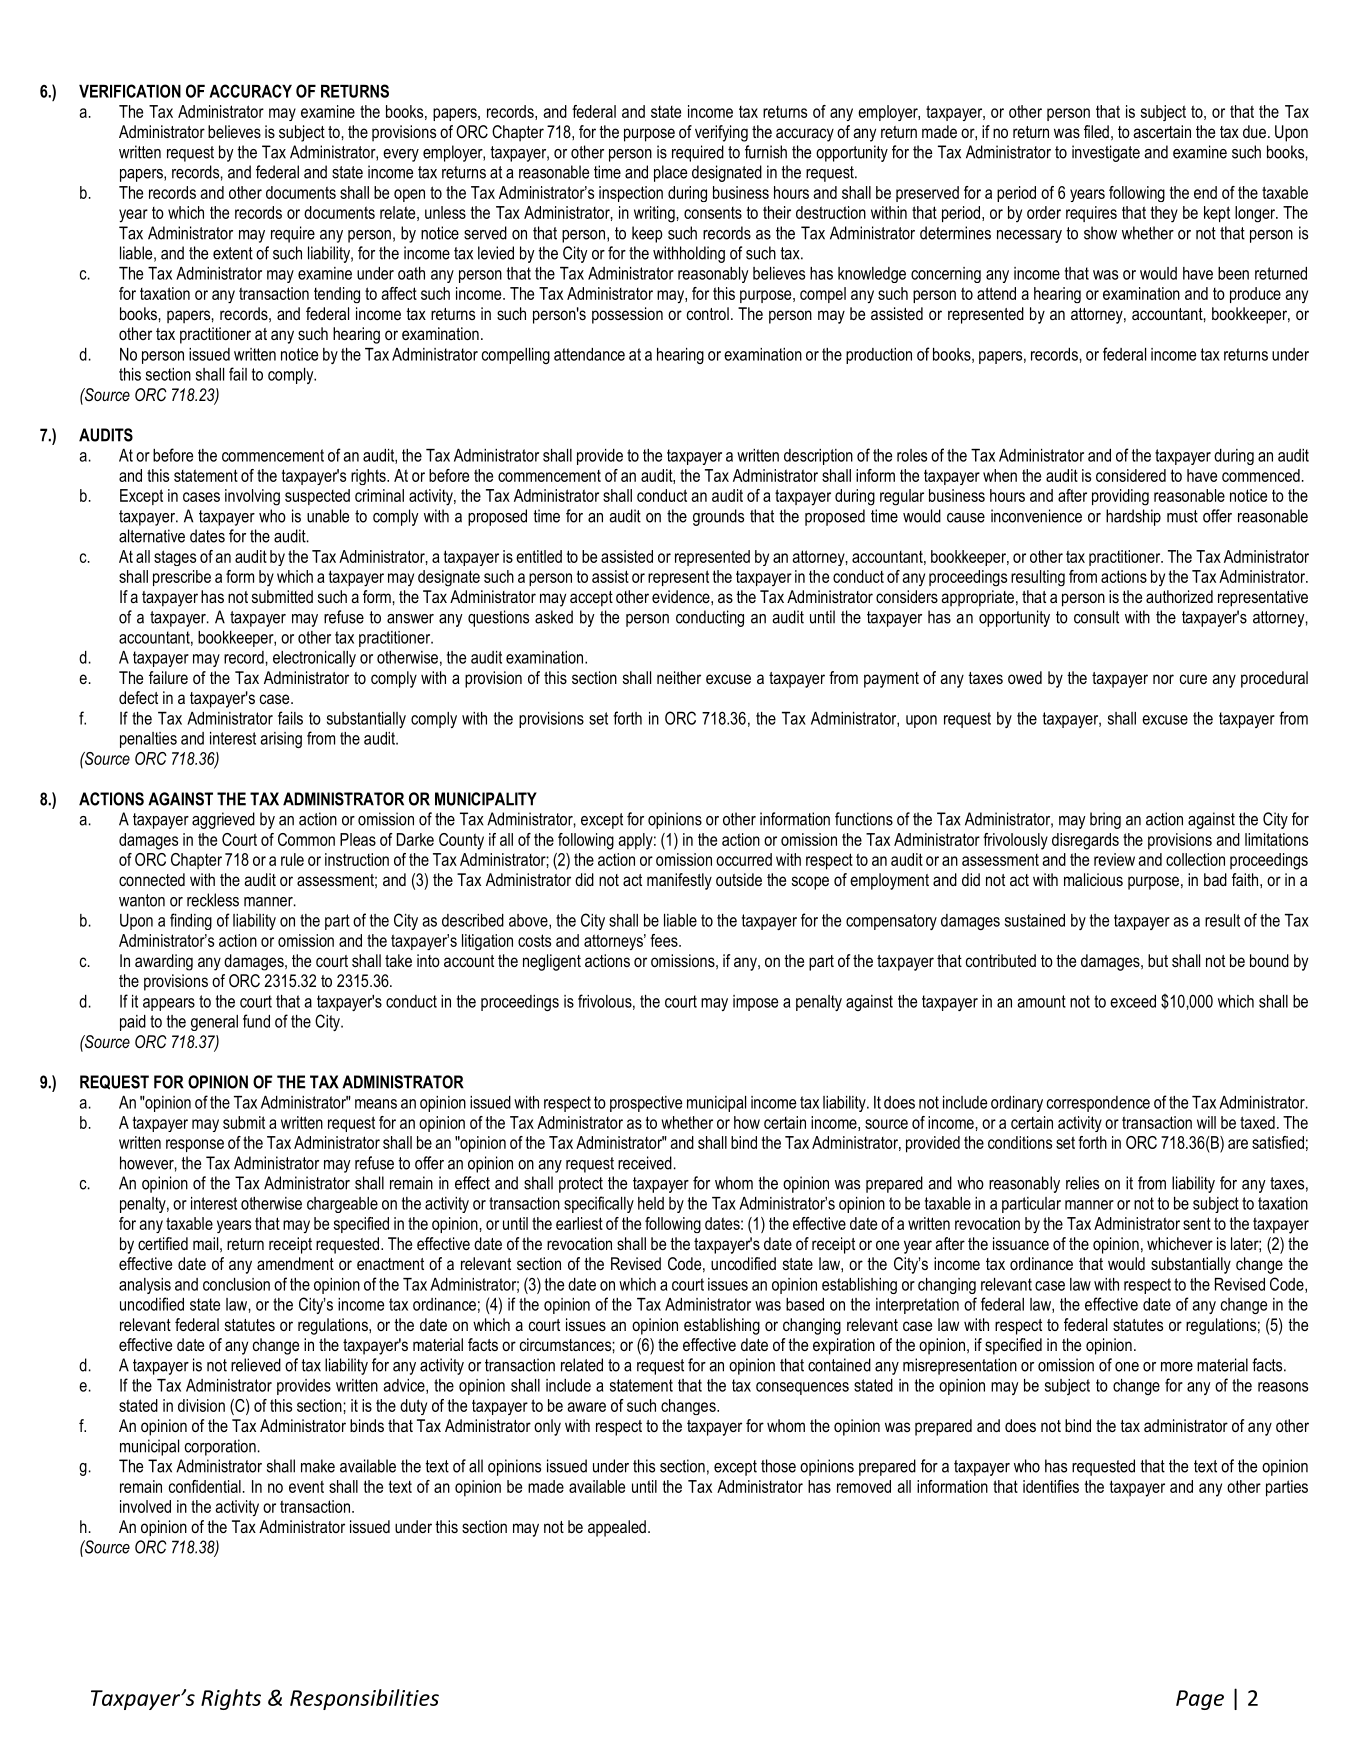  I want to click on investigate, so click(1106, 153).
